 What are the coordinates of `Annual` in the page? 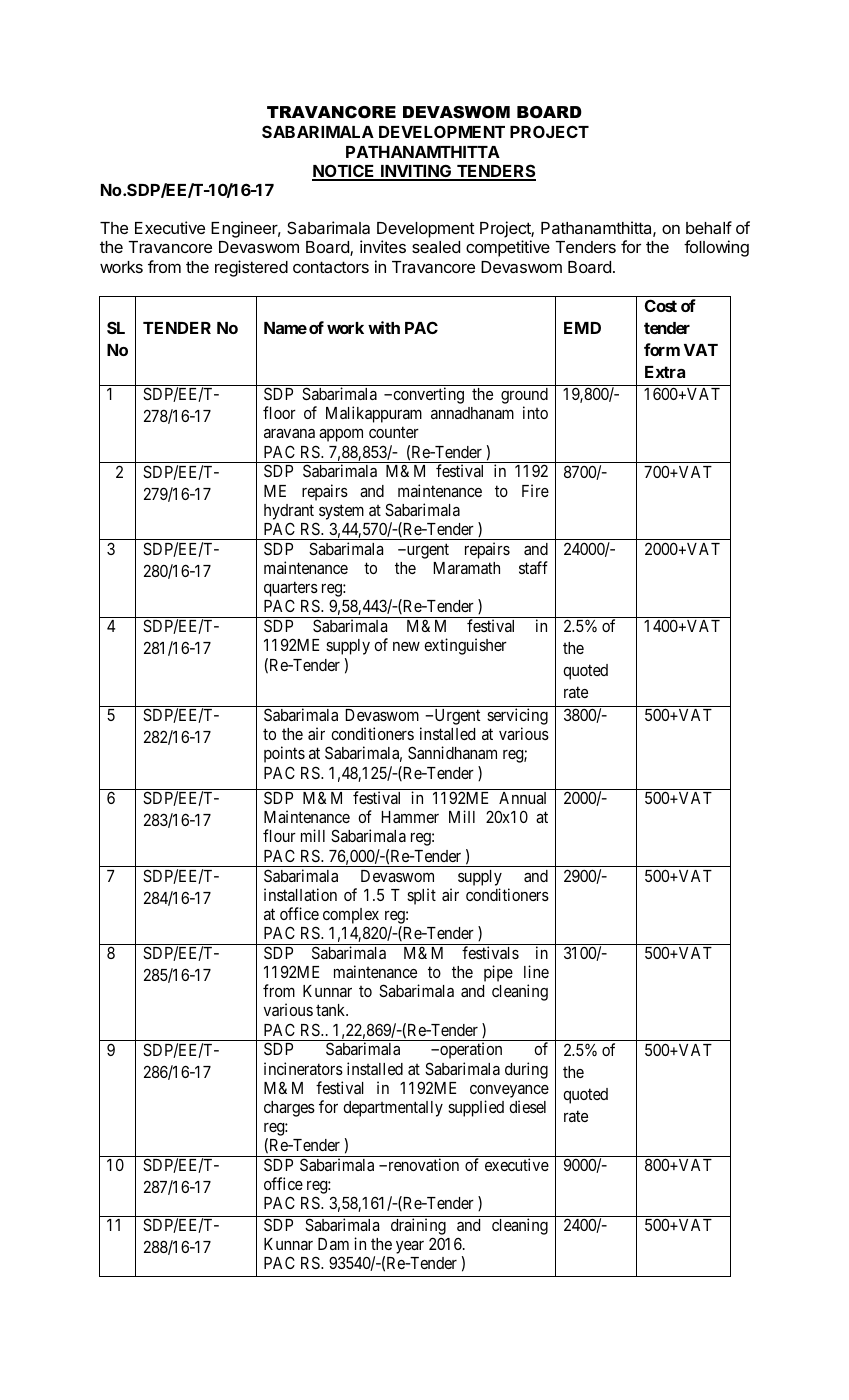 It's located at (522, 798).
